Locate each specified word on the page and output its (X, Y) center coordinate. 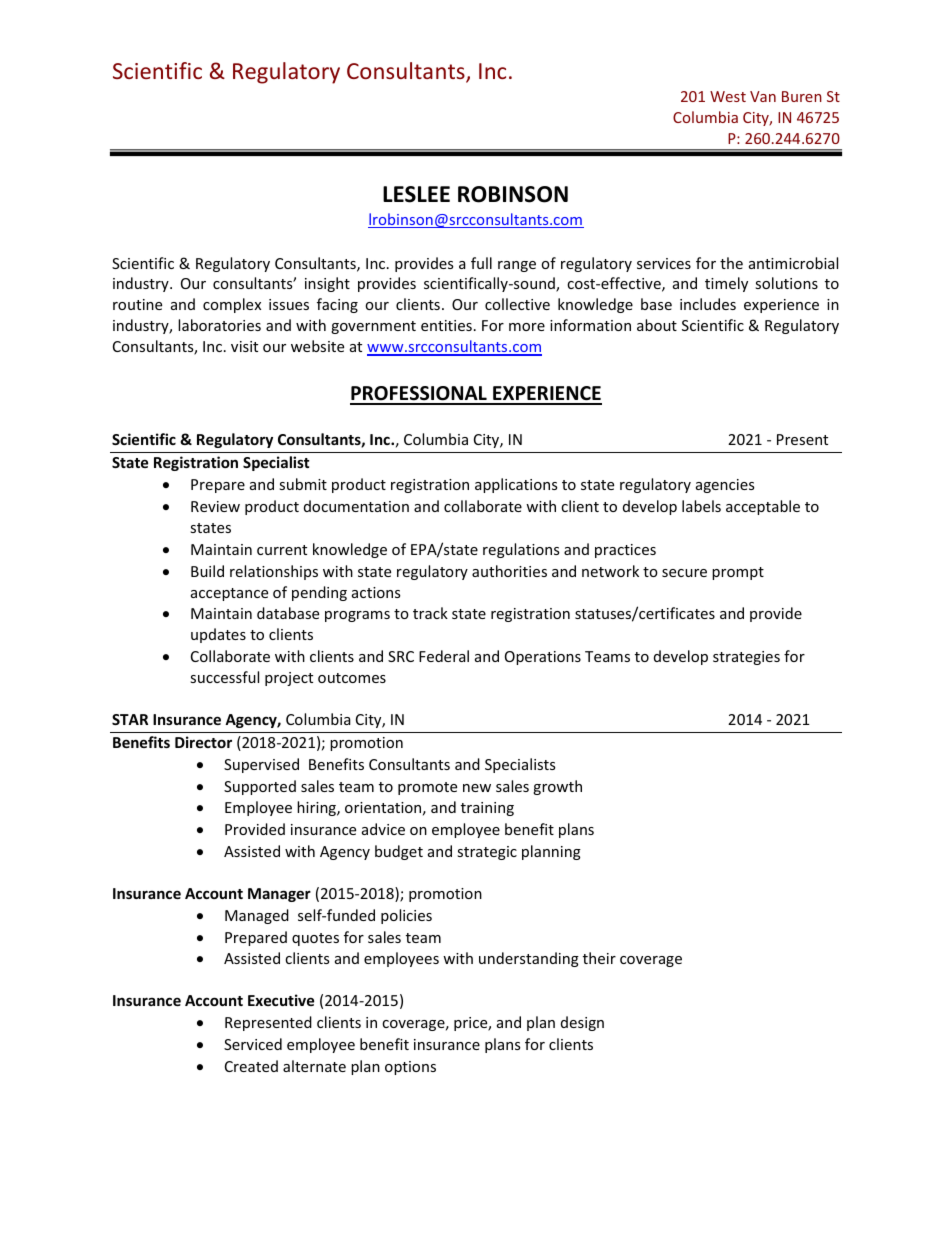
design (582, 1023)
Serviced (253, 1044)
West (728, 96)
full (481, 263)
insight (327, 284)
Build (207, 571)
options (410, 1068)
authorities (509, 571)
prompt (738, 573)
